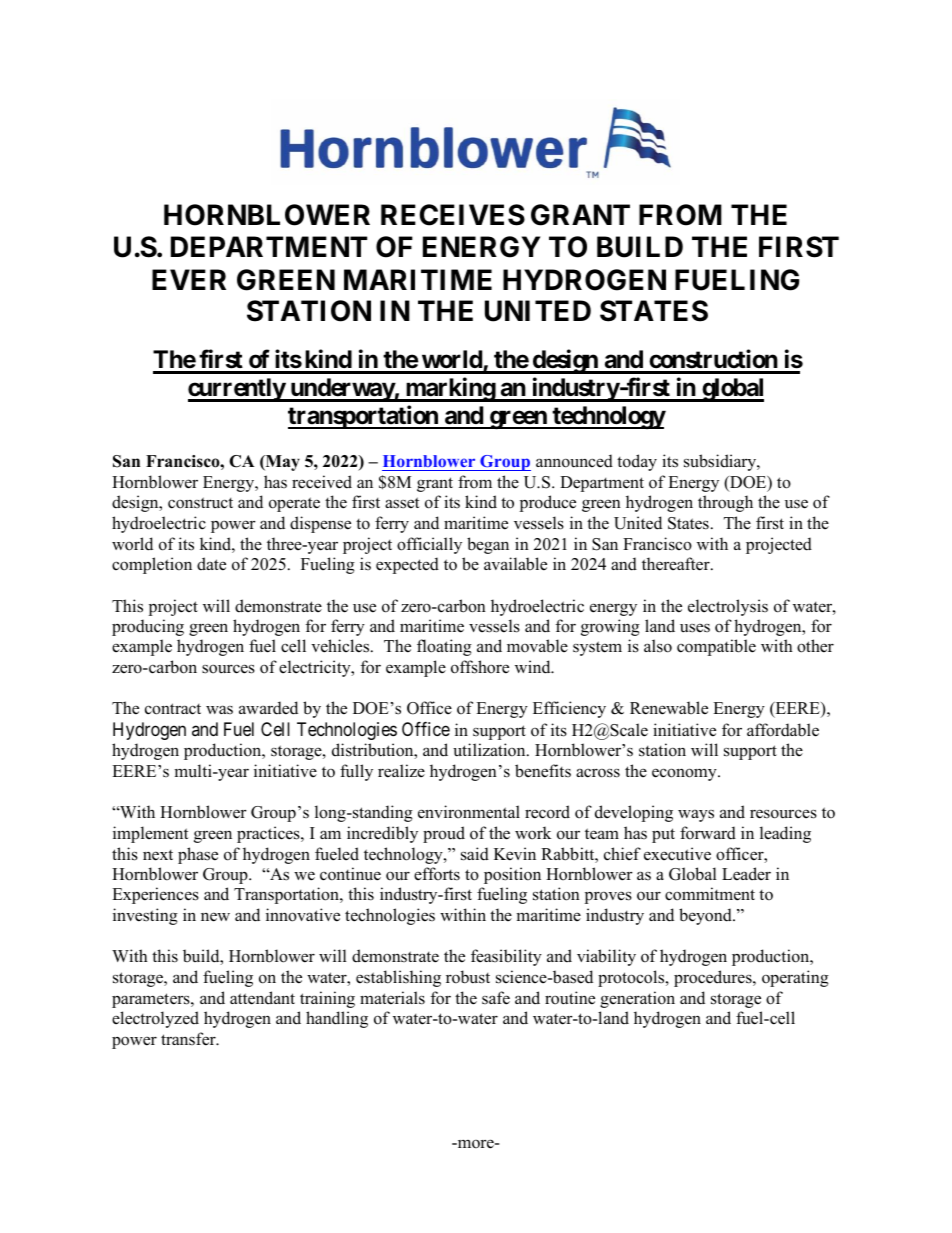 The image size is (952, 1233). What do you see at coordinates (219, 709) in the screenshot?
I see `was` at bounding box center [219, 709].
